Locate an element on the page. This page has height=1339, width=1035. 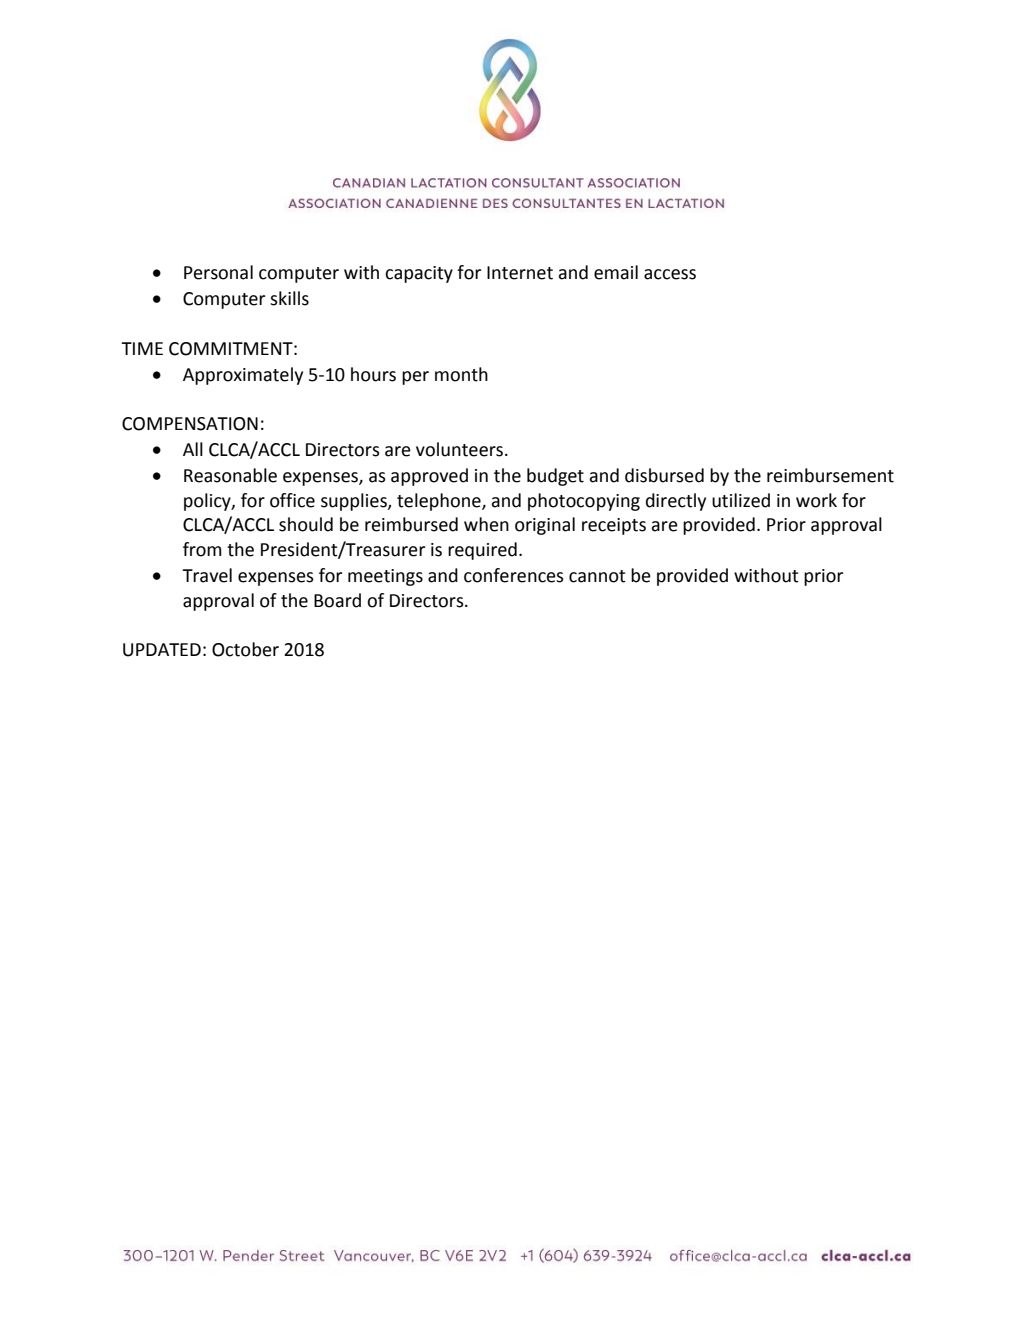
should is located at coordinates (306, 524).
